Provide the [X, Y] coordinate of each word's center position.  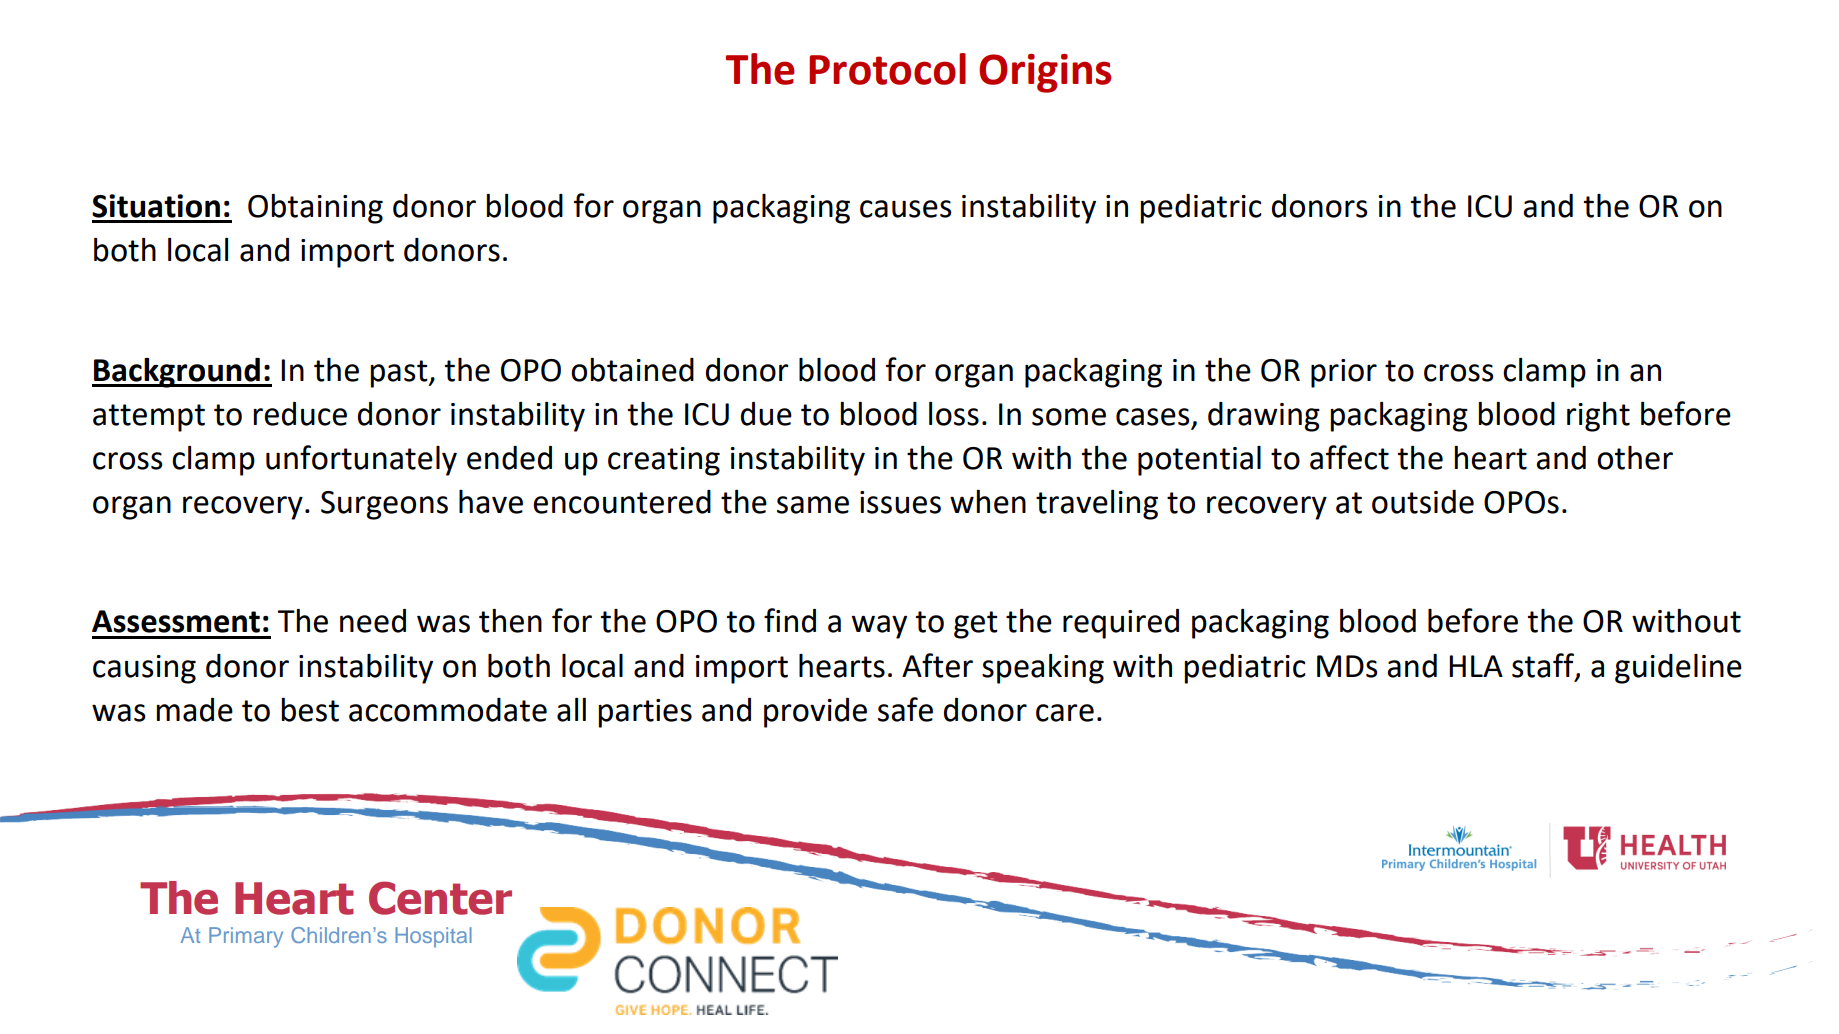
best [310, 709]
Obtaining [315, 209]
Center [440, 898]
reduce [300, 414]
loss [954, 414]
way [879, 627]
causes [906, 209]
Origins [1045, 73]
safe [905, 709]
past [400, 374]
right [1598, 417]
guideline [1678, 669]
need [373, 621]
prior [1344, 373]
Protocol [887, 69]
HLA [1476, 666]
